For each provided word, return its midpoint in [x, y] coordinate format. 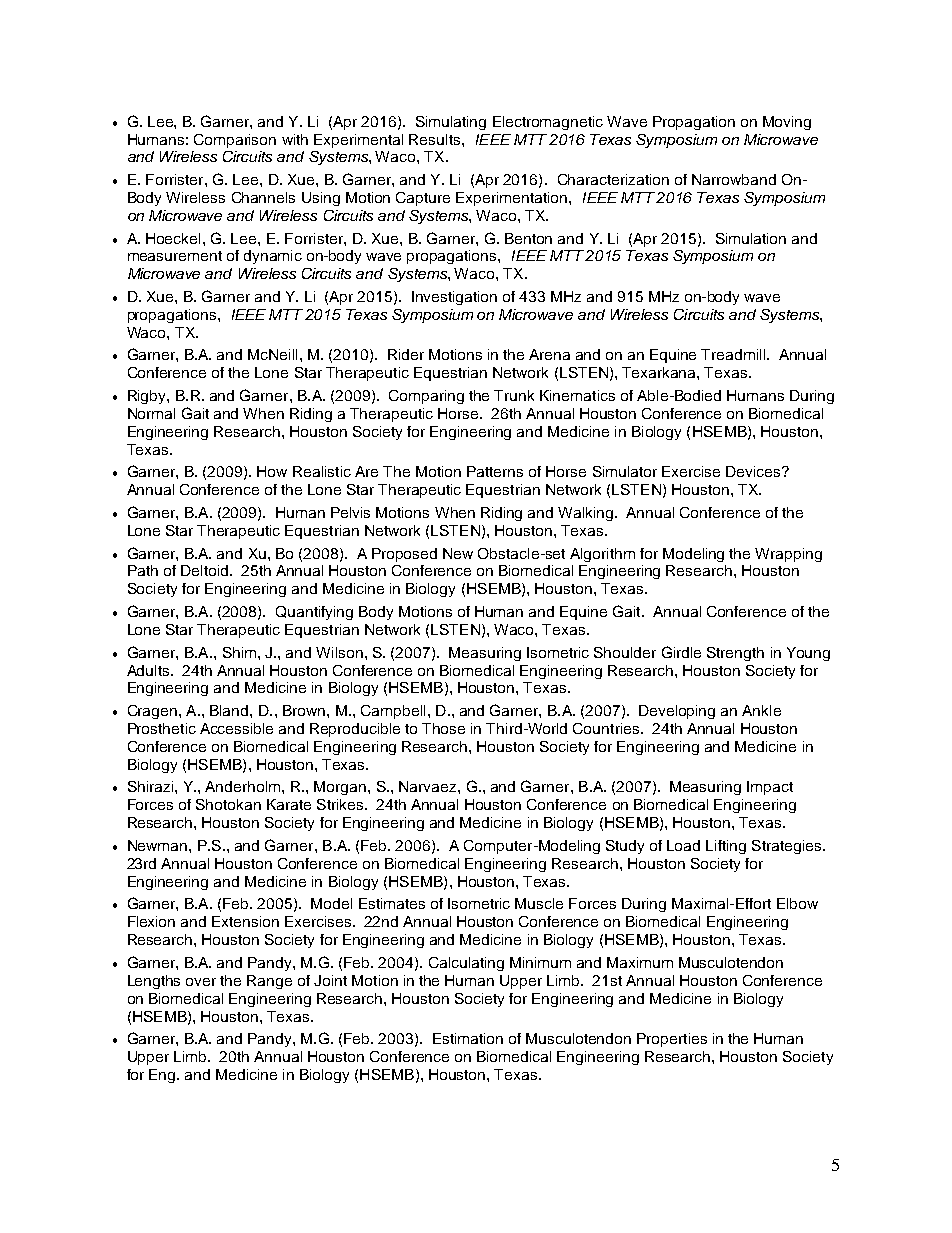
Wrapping [788, 555]
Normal [151, 413]
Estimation [468, 1038]
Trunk [514, 395]
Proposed [404, 555]
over [201, 982]
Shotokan [228, 804]
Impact [770, 788]
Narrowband [734, 179]
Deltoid [204, 570]
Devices [754, 471]
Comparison [235, 141]
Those [443, 728]
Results [436, 139]
